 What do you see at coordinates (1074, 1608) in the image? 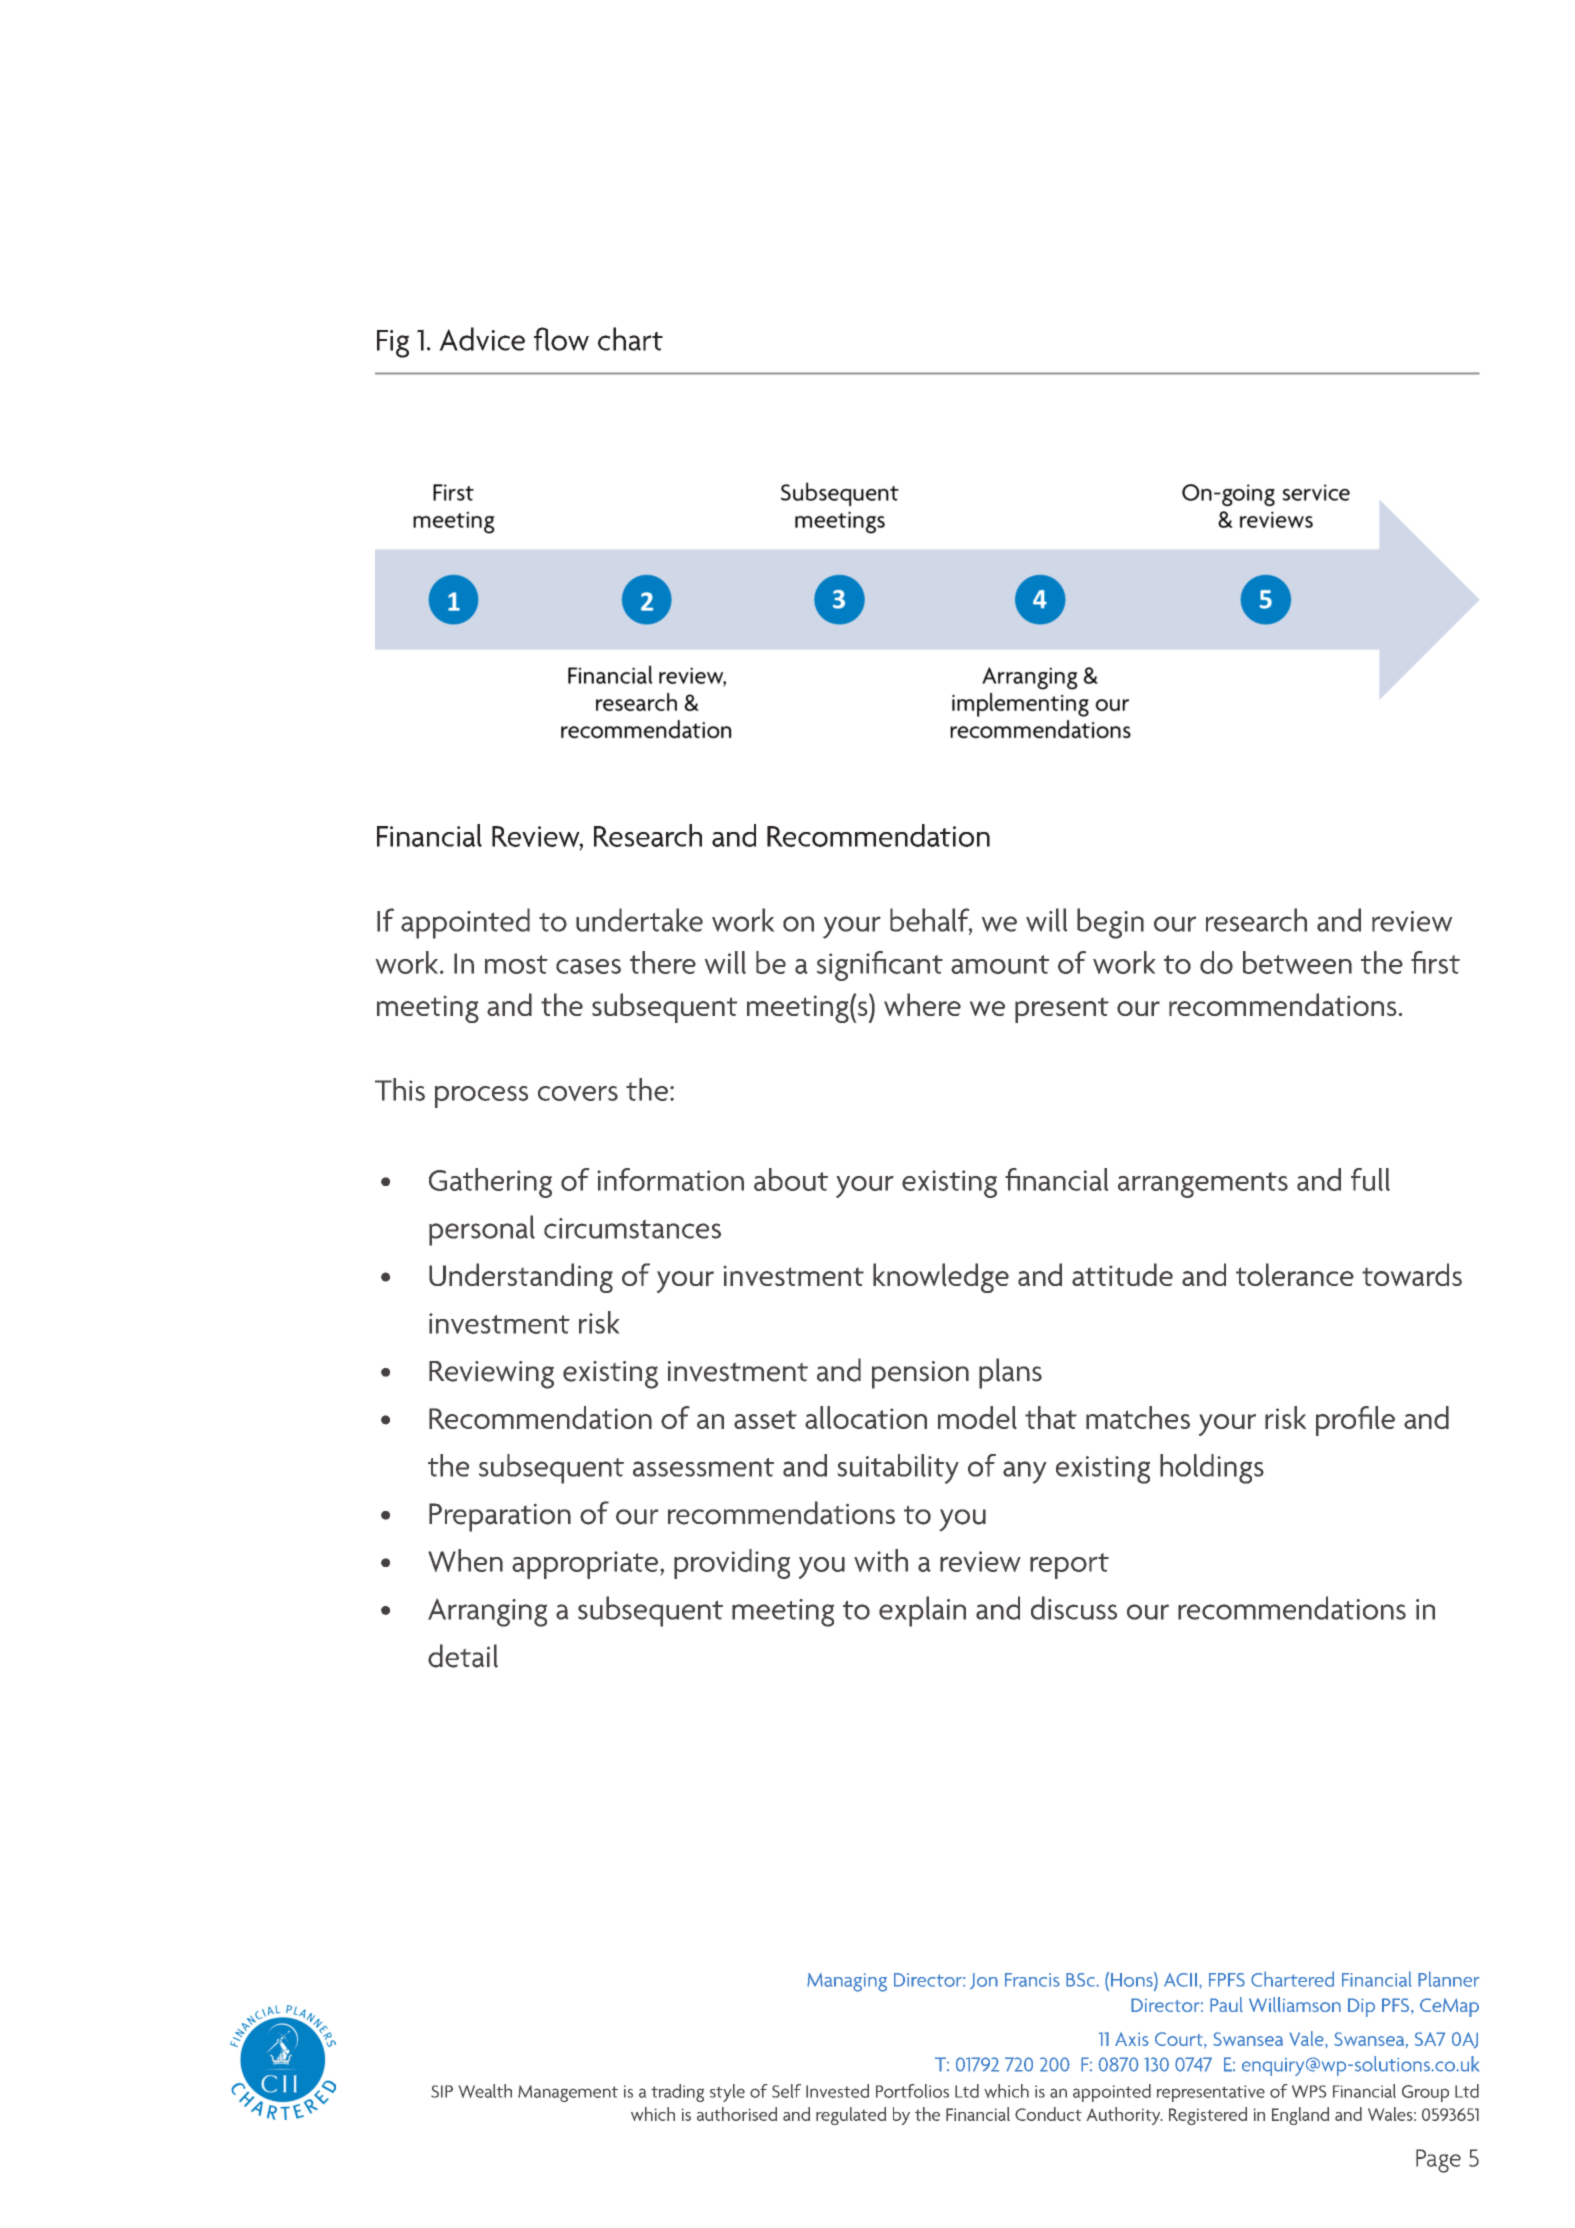
I see `discuss` at bounding box center [1074, 1608].
